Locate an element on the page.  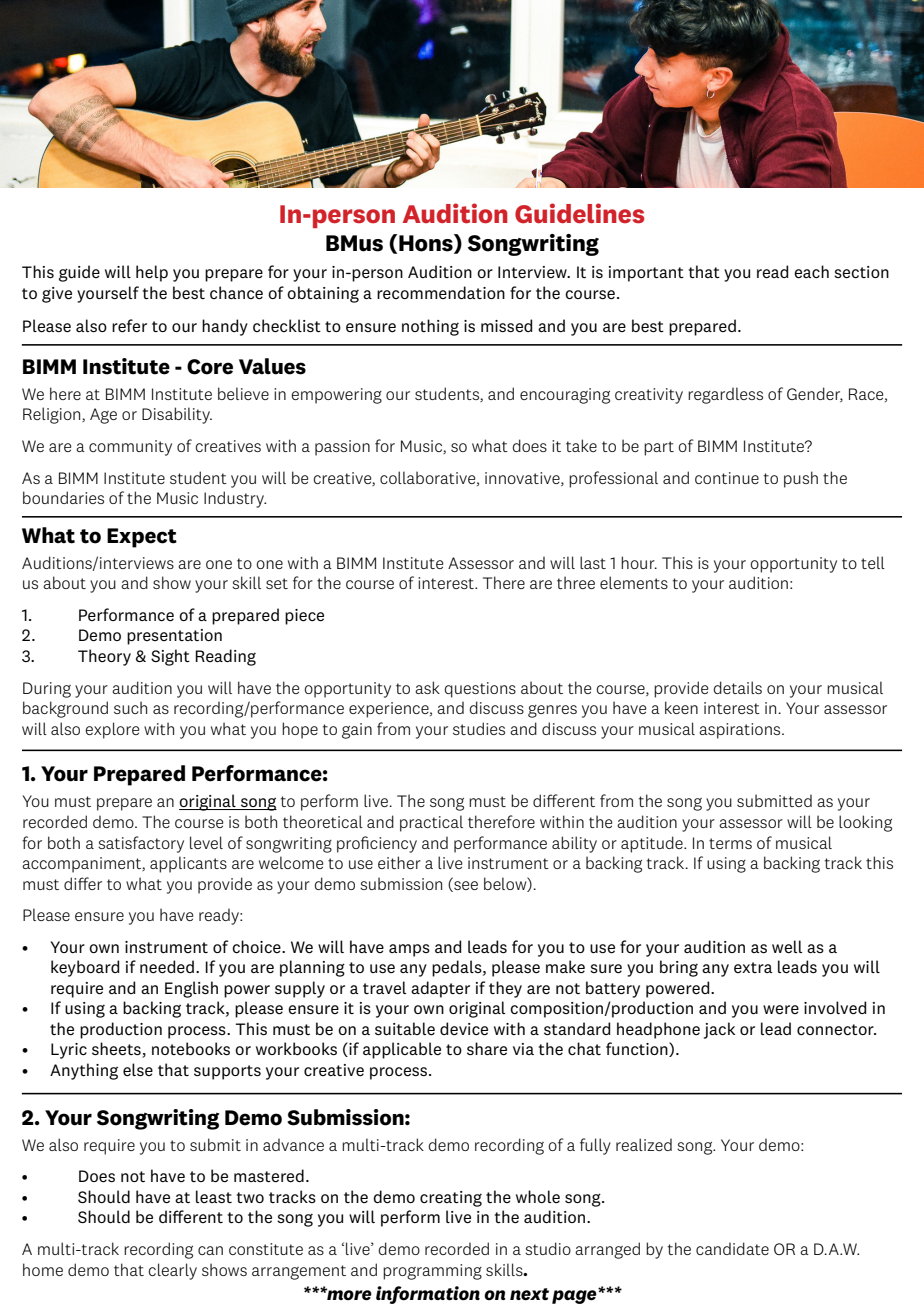
well is located at coordinates (787, 946).
